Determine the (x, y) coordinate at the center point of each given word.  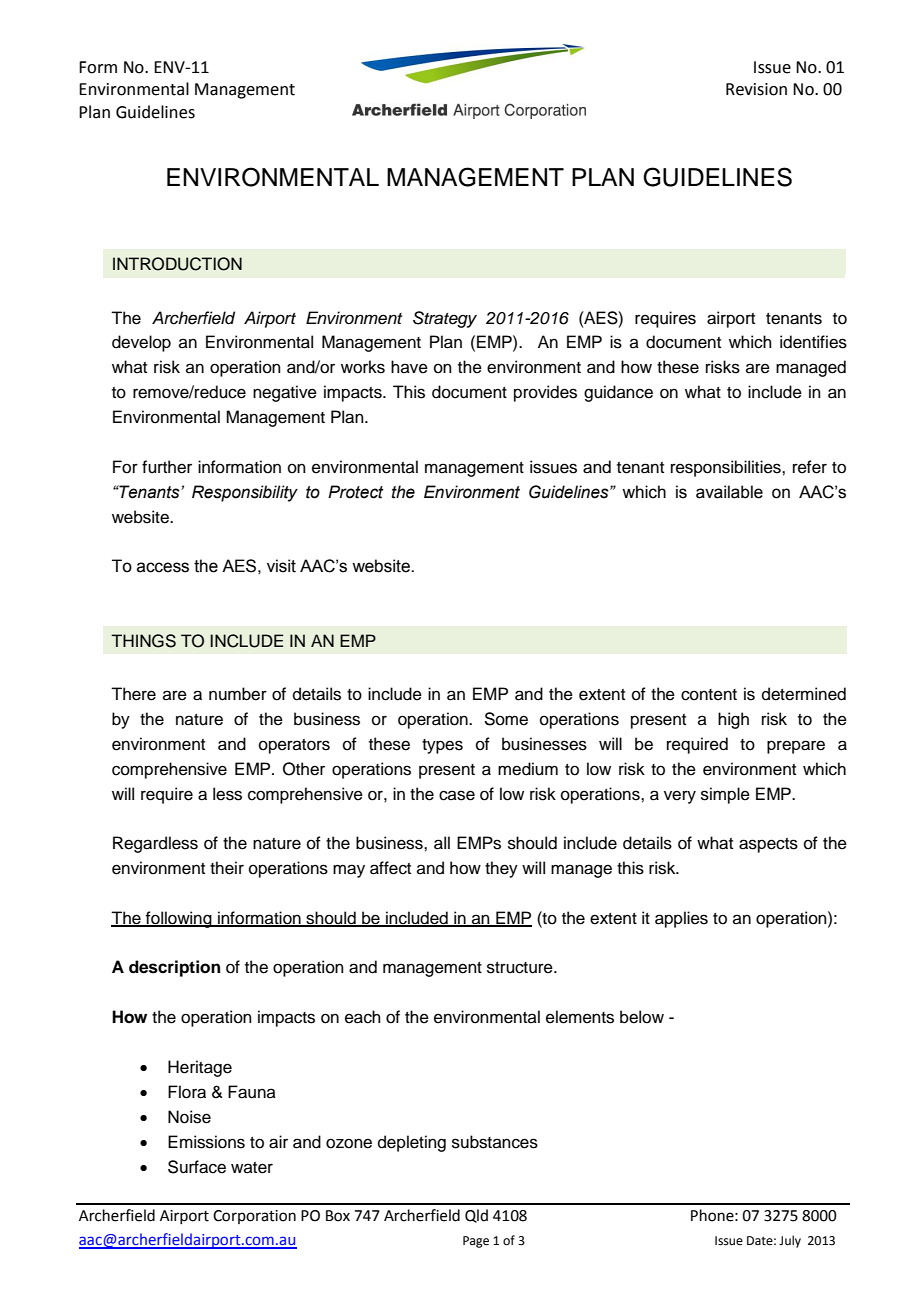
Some (506, 719)
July (790, 1241)
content (709, 695)
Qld (476, 1216)
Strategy (445, 319)
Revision (756, 89)
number (238, 694)
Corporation (254, 1217)
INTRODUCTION (177, 264)
